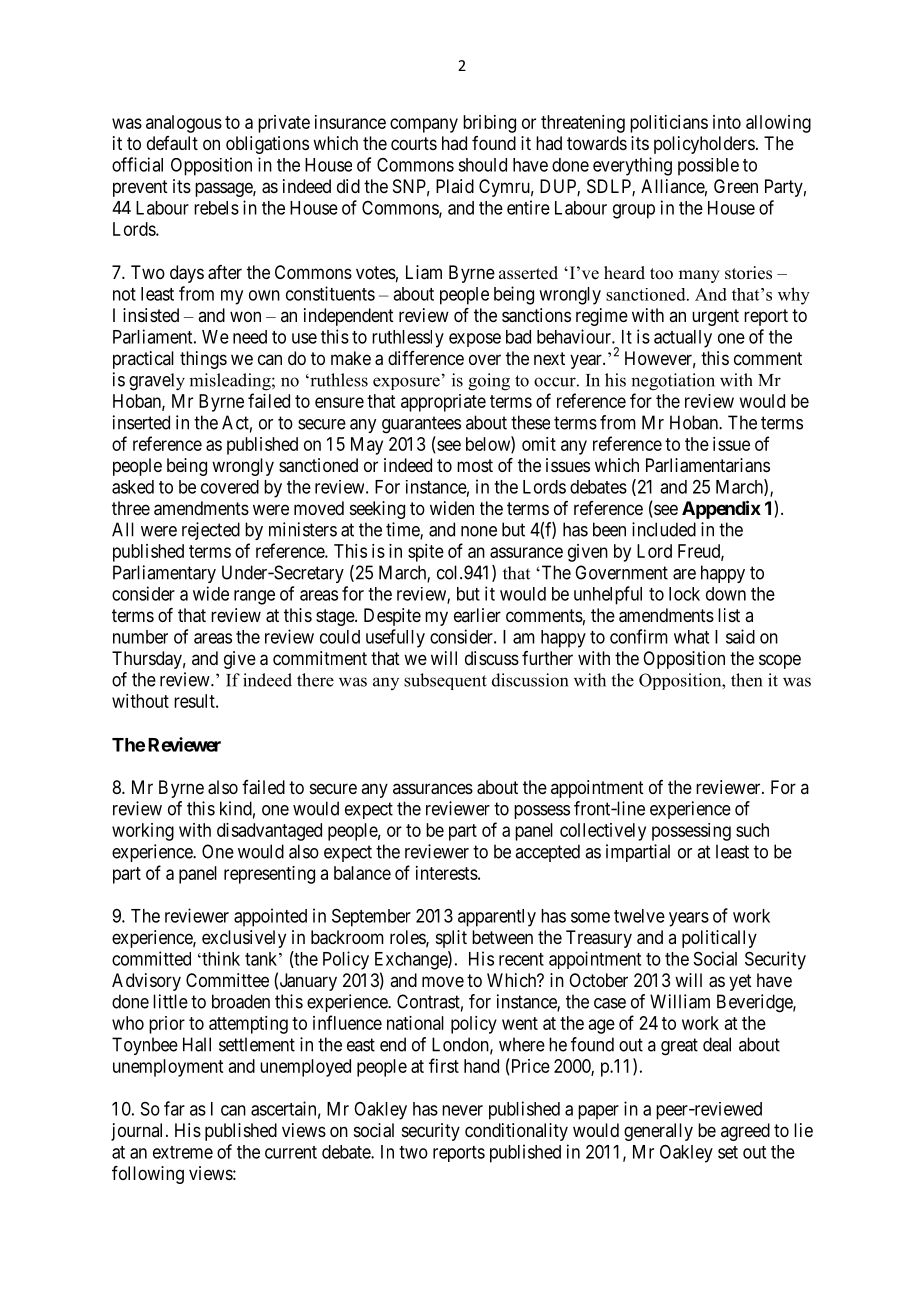 The height and width of the screenshot is (1308, 924). I want to click on never, so click(462, 1110).
